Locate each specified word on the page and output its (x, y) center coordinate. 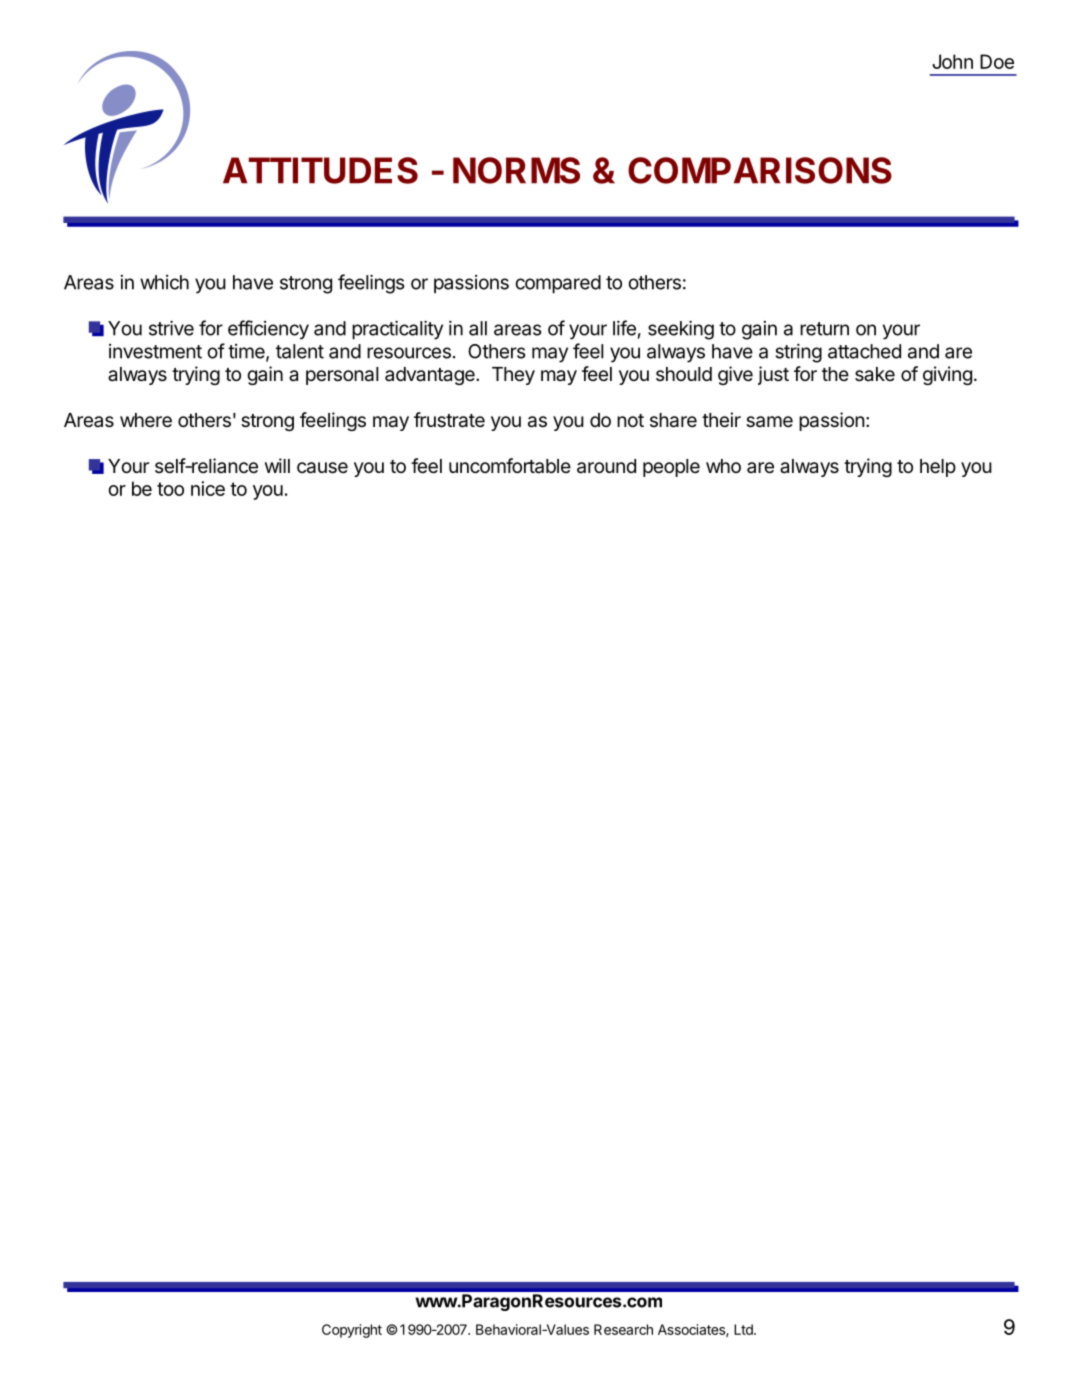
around (606, 466)
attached (864, 351)
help (938, 468)
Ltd (744, 1329)
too (170, 489)
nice (208, 488)
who (723, 466)
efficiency (268, 330)
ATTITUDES (320, 170)
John (952, 61)
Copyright (352, 1331)
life (624, 328)
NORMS (516, 170)
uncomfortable (510, 466)
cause (322, 468)
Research (623, 1329)
